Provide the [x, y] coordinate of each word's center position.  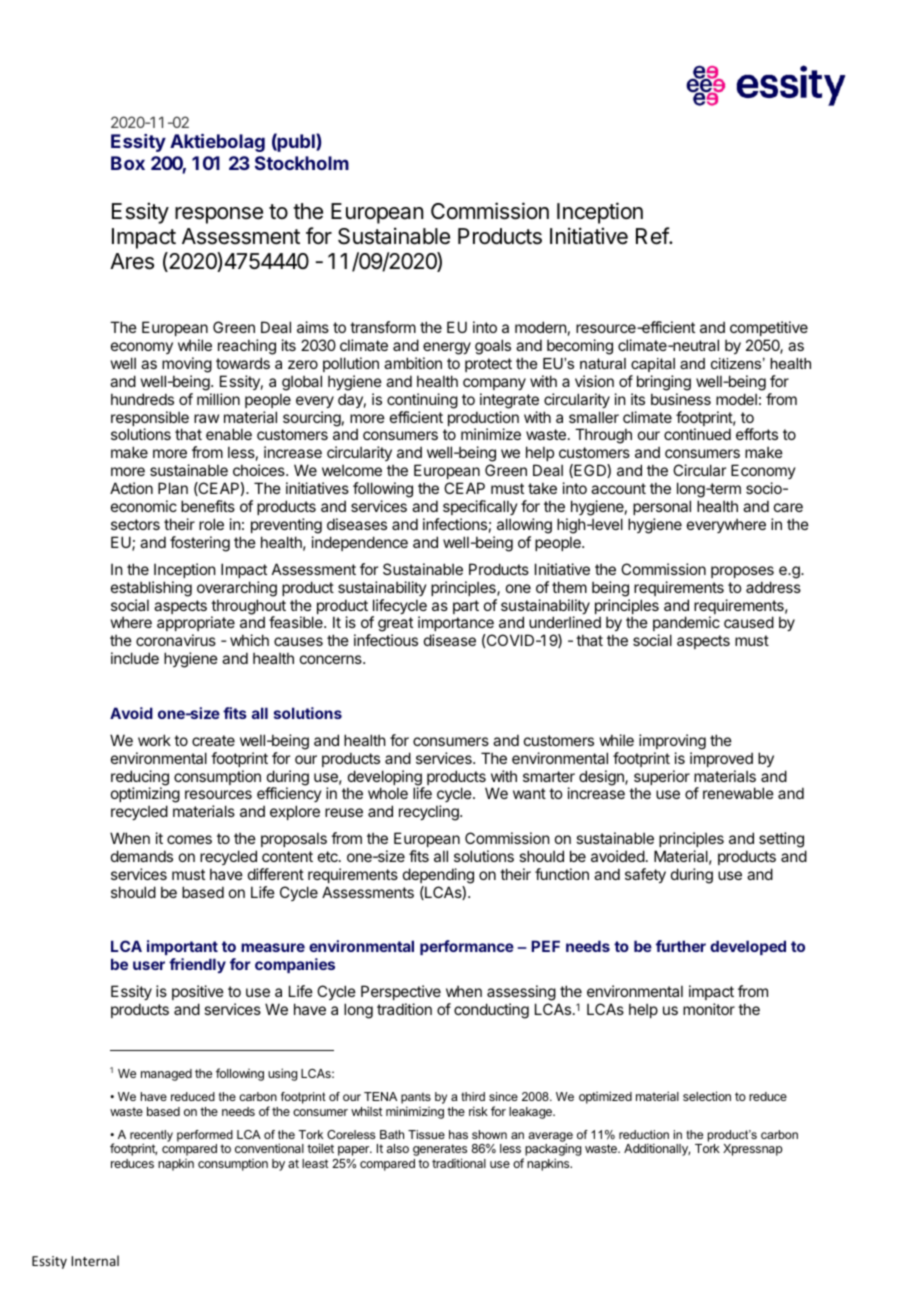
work [154, 740]
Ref [653, 236]
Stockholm [302, 163]
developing [385, 779]
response [219, 215]
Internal [95, 1260]
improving [672, 742]
